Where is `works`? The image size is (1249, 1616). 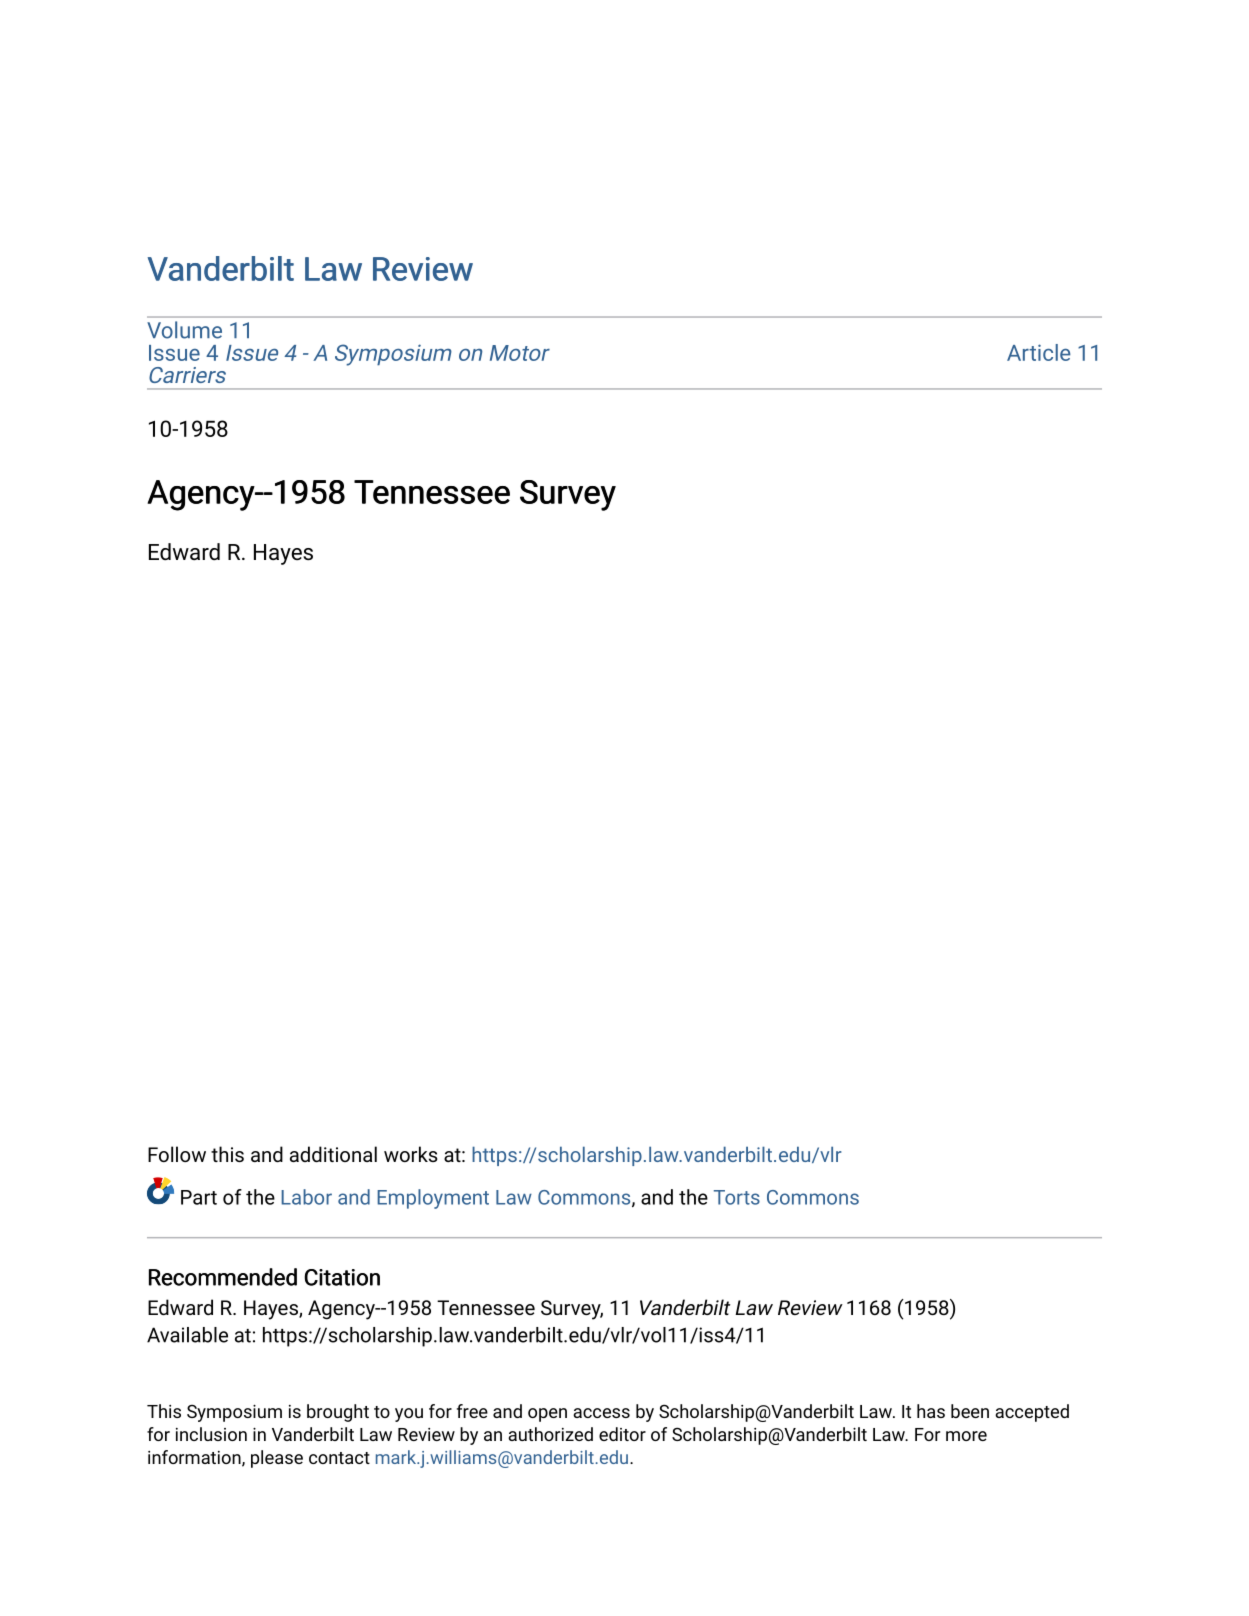
works is located at coordinates (411, 1154).
